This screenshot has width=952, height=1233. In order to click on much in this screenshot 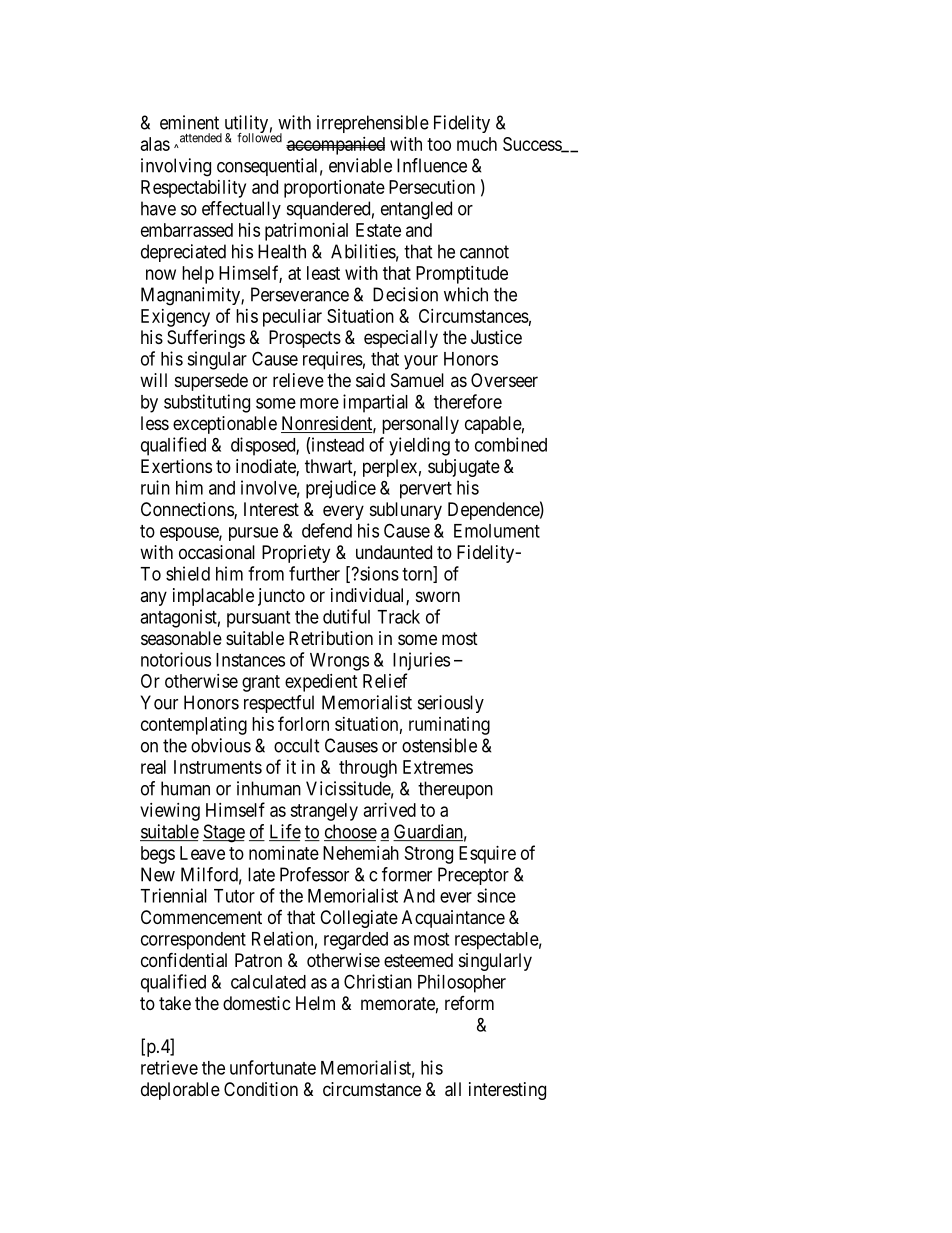, I will do `click(477, 144)`.
